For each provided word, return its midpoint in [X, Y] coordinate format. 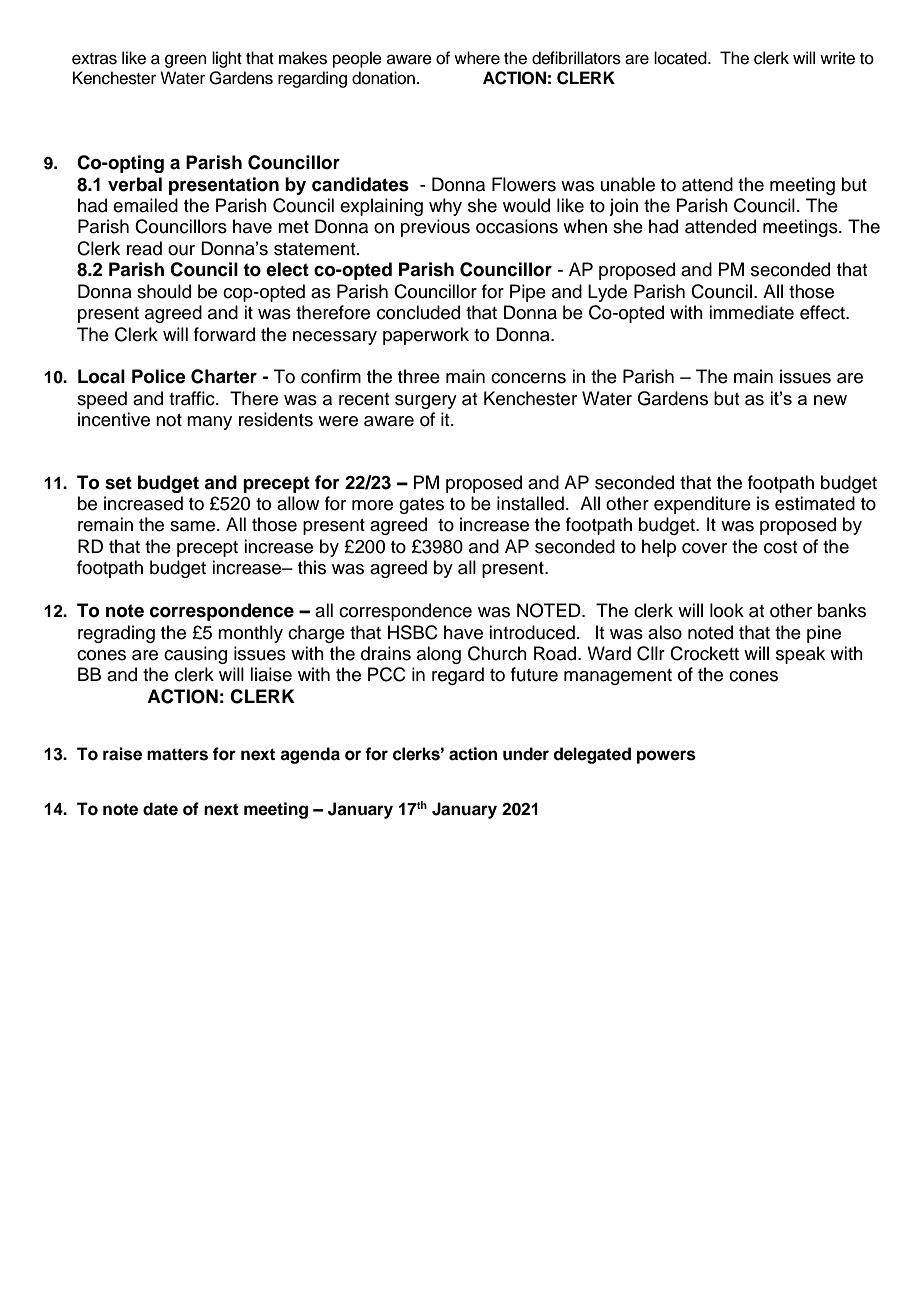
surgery [426, 402]
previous [435, 228]
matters [177, 754]
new [830, 400]
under [526, 754]
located [681, 58]
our [181, 250]
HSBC [413, 632]
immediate [751, 312]
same [194, 526]
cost [780, 547]
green [186, 61]
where [477, 58]
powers [666, 757]
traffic [193, 398]
